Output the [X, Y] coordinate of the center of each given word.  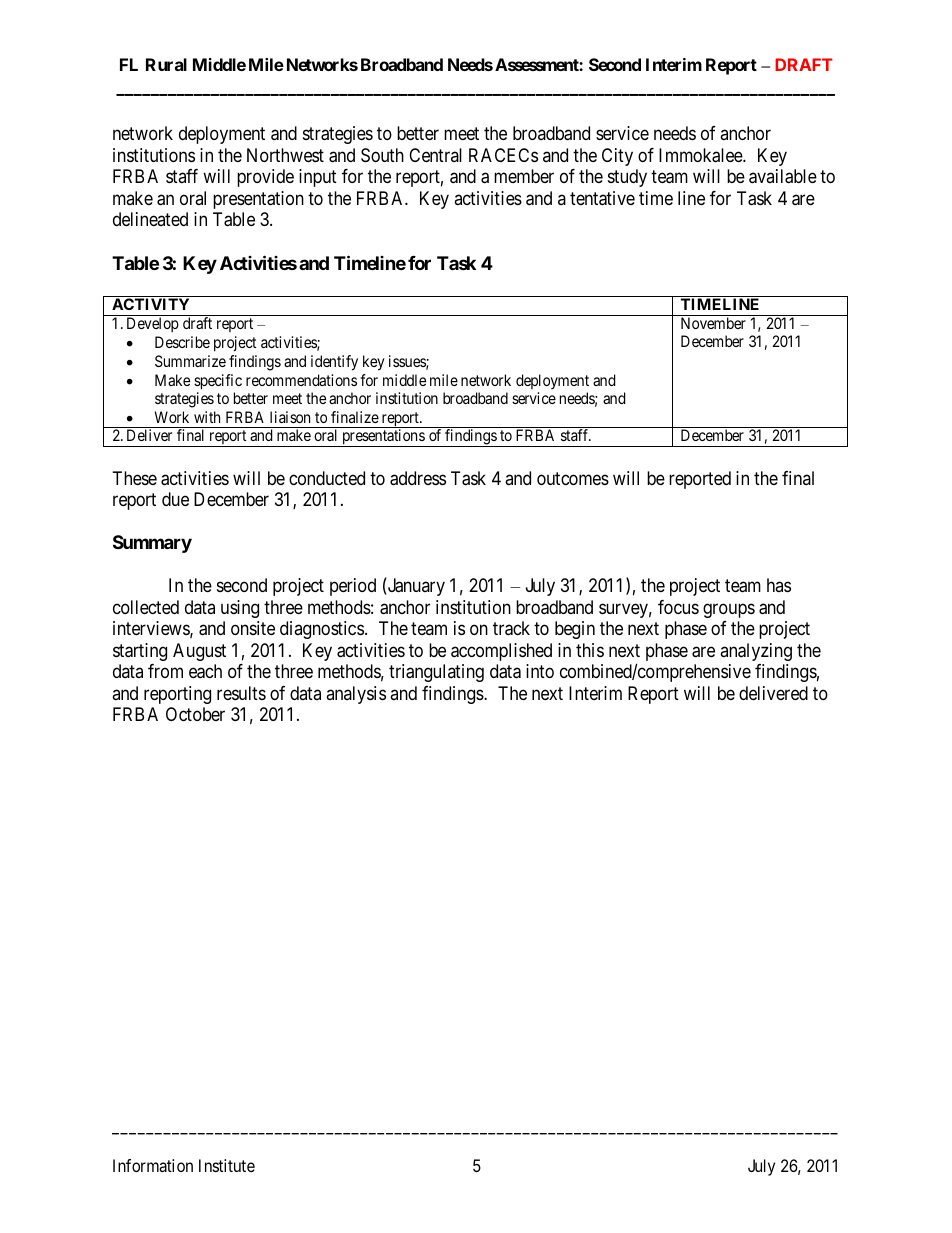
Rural [166, 64]
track [511, 628]
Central [435, 155]
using [240, 609]
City [617, 157]
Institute [227, 1165]
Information [153, 1165]
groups [729, 610]
